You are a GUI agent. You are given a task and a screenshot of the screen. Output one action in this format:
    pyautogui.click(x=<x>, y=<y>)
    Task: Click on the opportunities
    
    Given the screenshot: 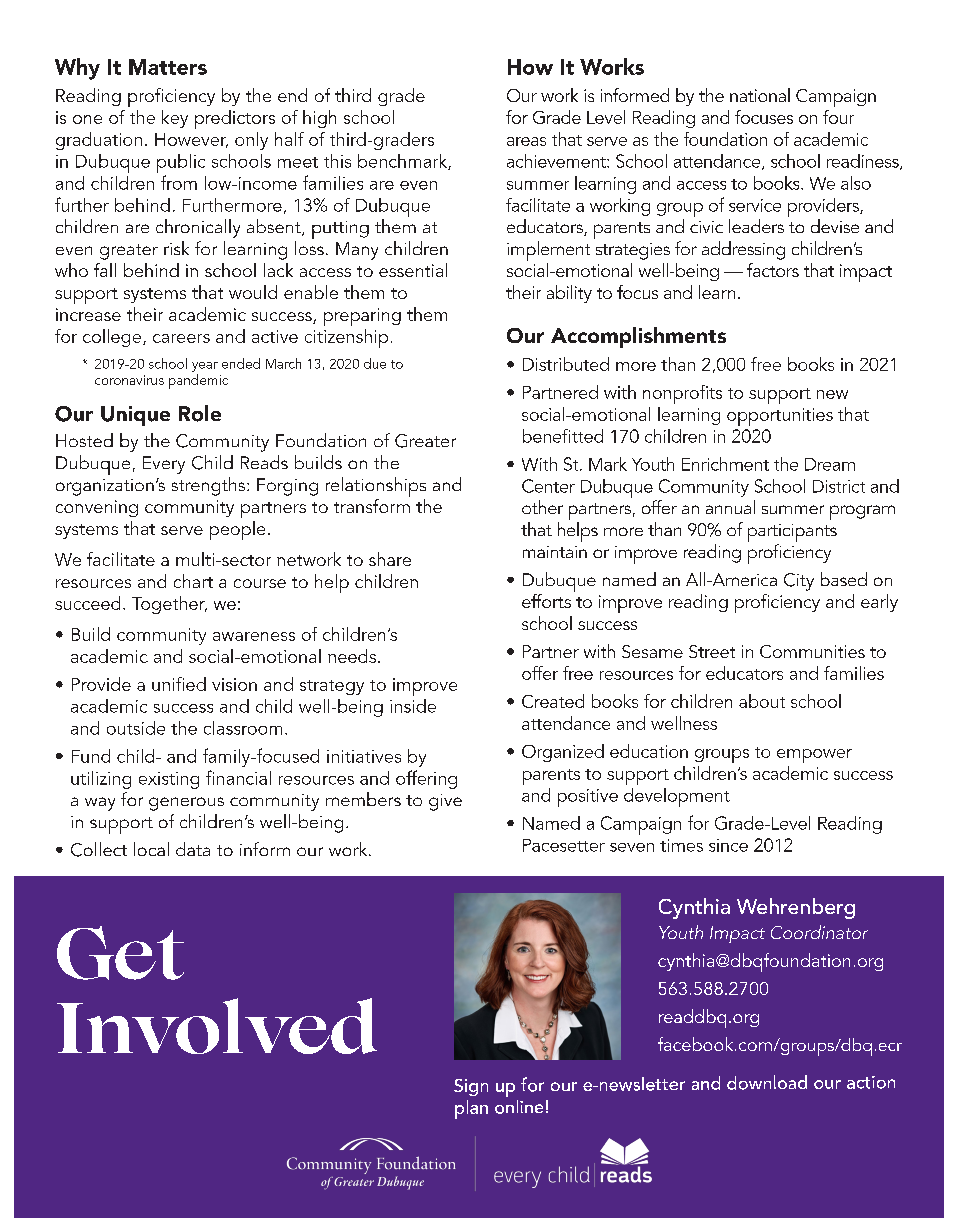 What is the action you would take?
    pyautogui.click(x=780, y=417)
